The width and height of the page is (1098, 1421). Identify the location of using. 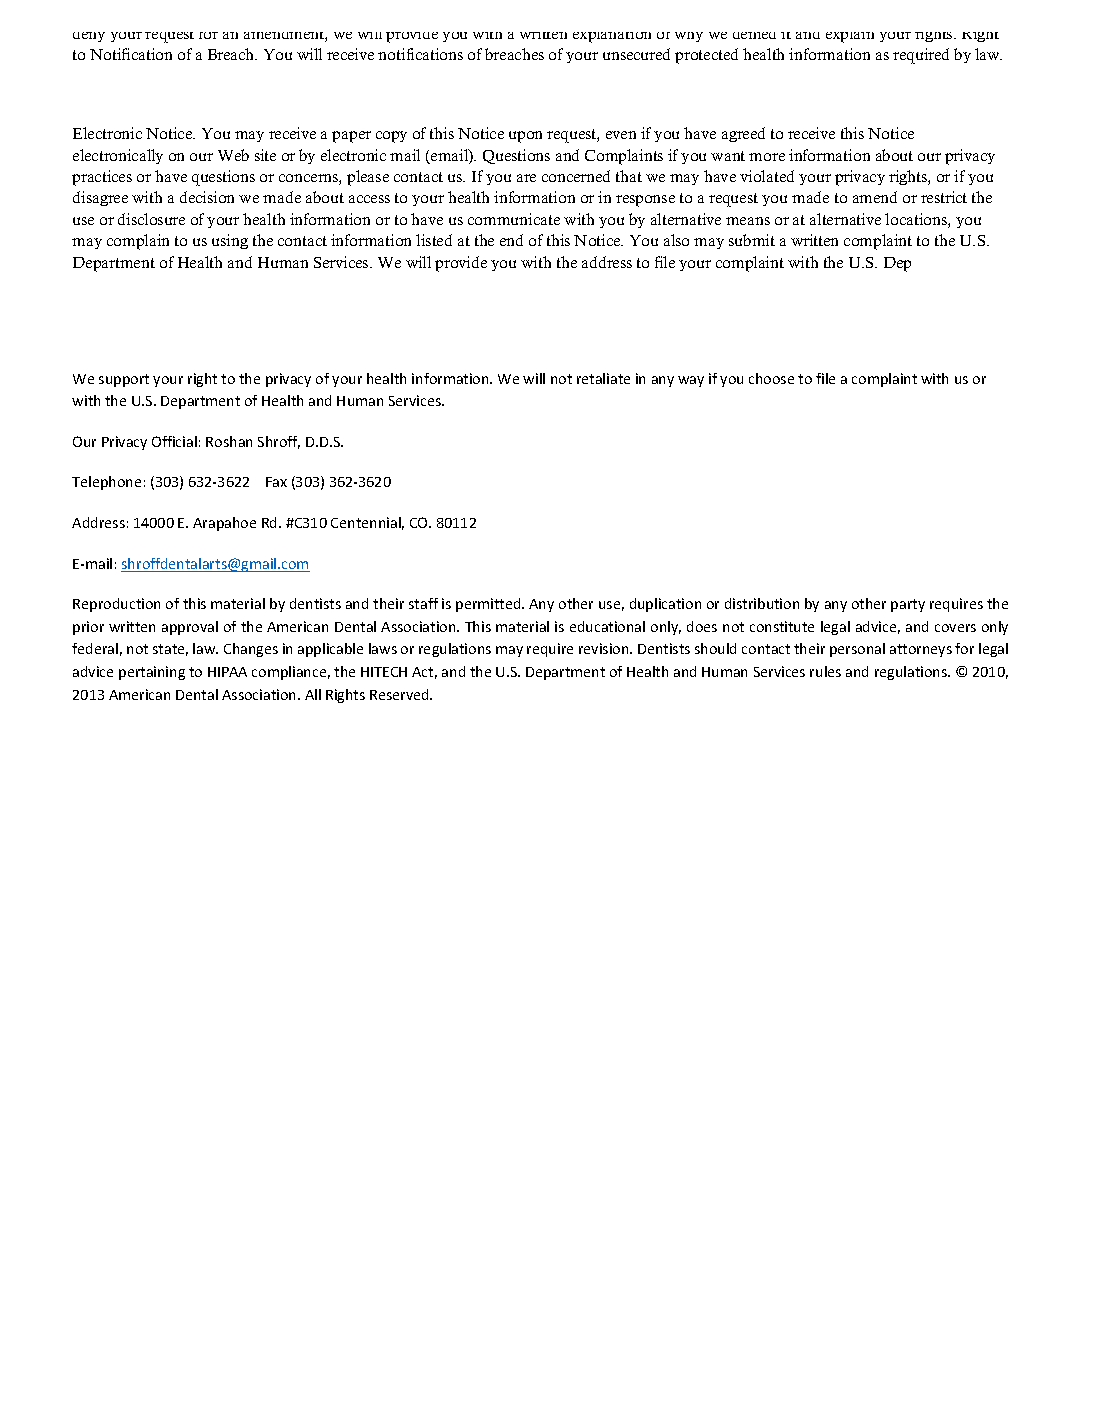
(230, 241).
